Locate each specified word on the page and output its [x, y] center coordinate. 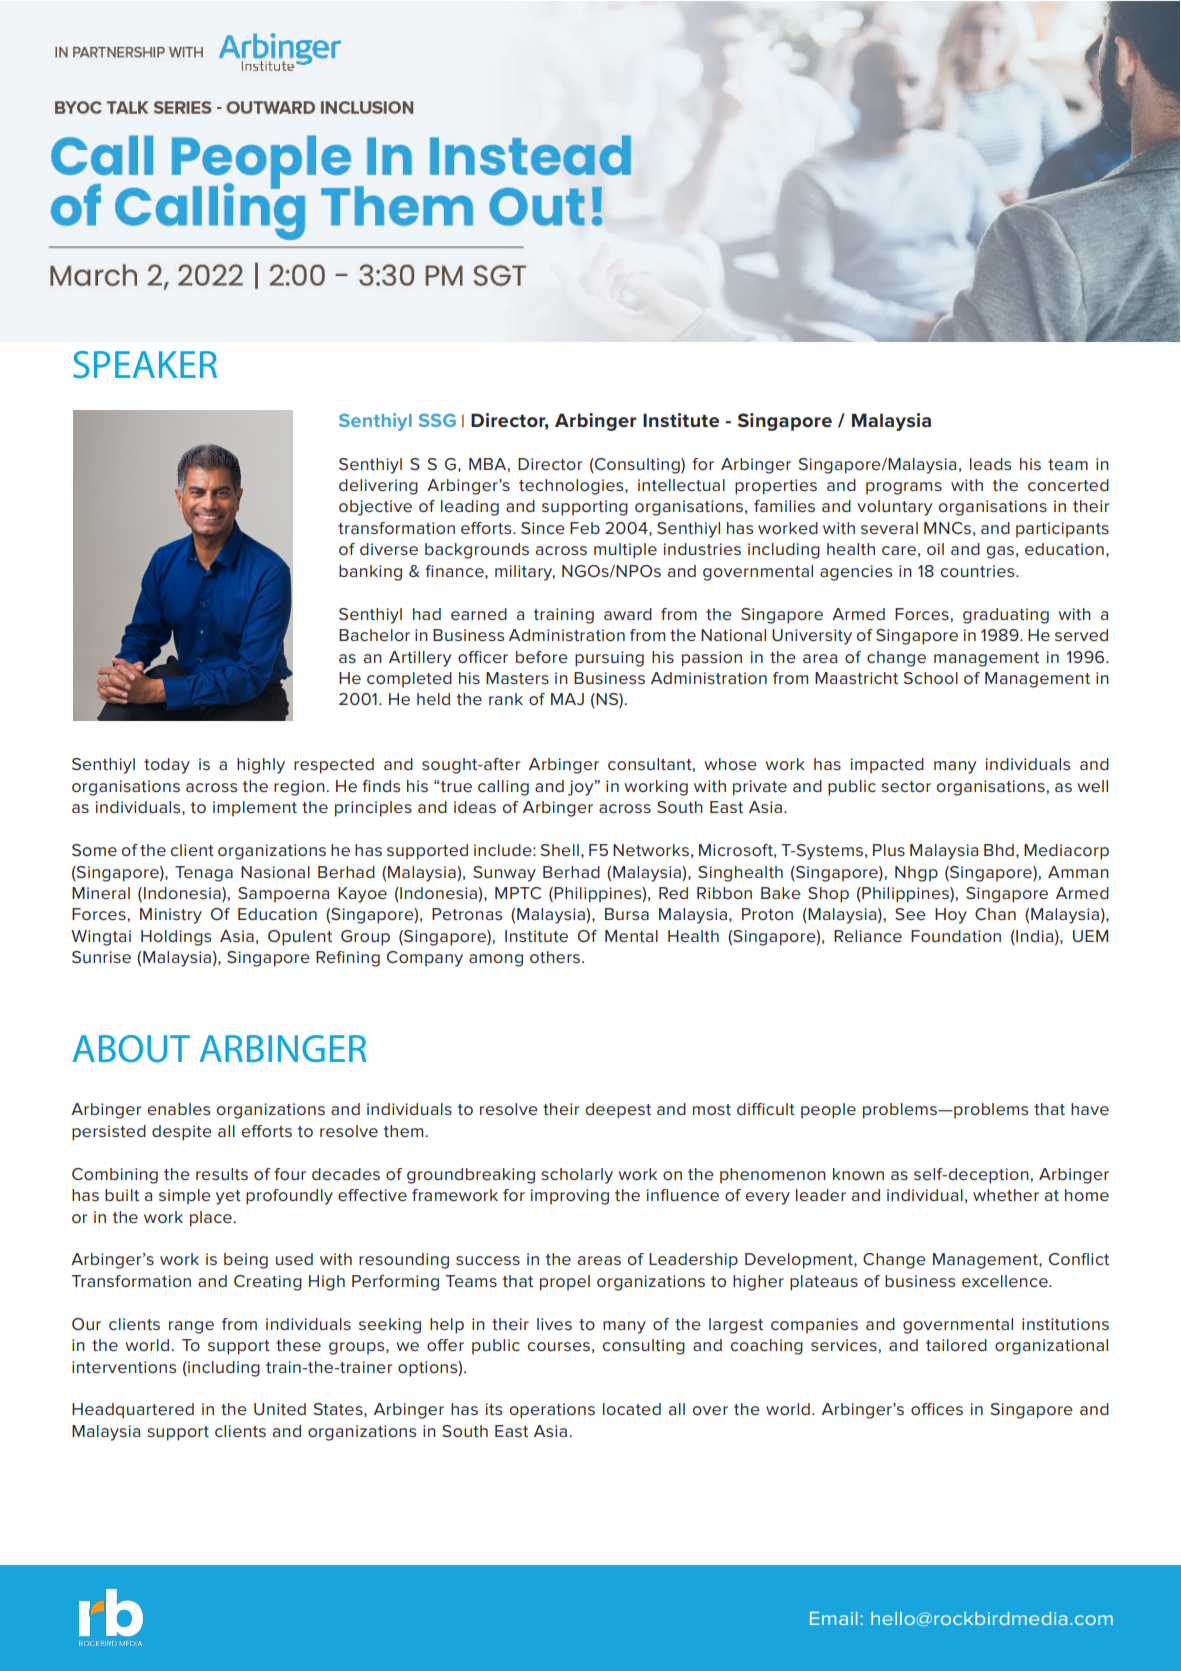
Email [834, 1618]
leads [990, 464]
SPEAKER [145, 364]
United [280, 1409]
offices [937, 1409]
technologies [572, 487]
